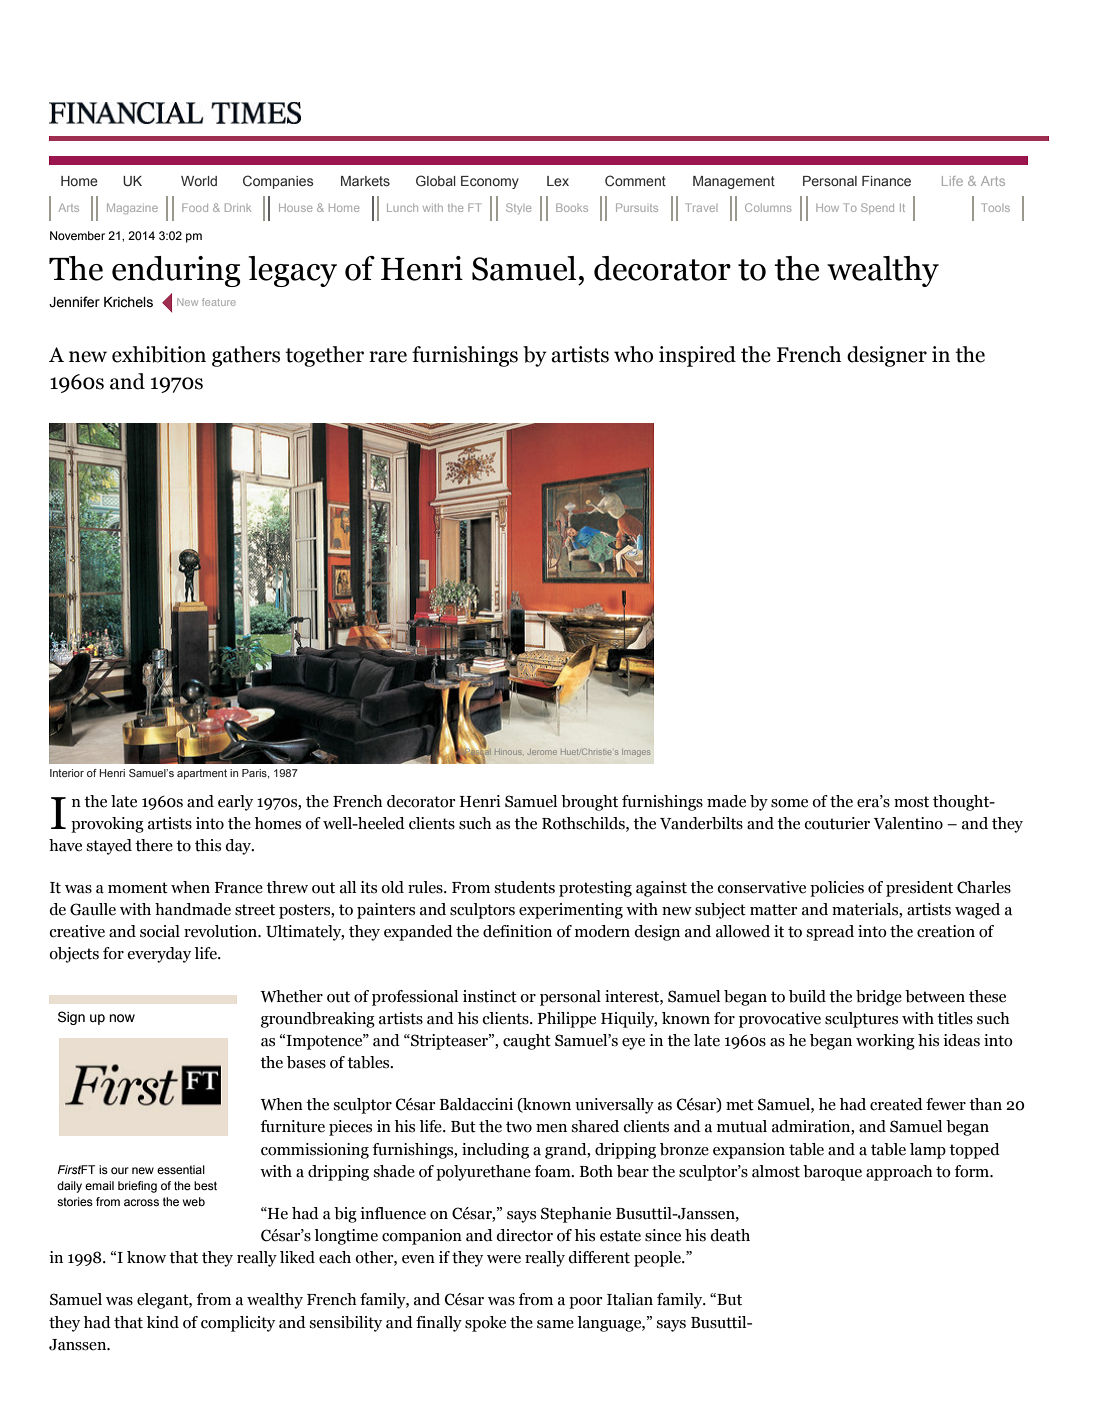 This document has width=1098, height=1420. What do you see at coordinates (633, 354) in the document?
I see `who` at bounding box center [633, 354].
